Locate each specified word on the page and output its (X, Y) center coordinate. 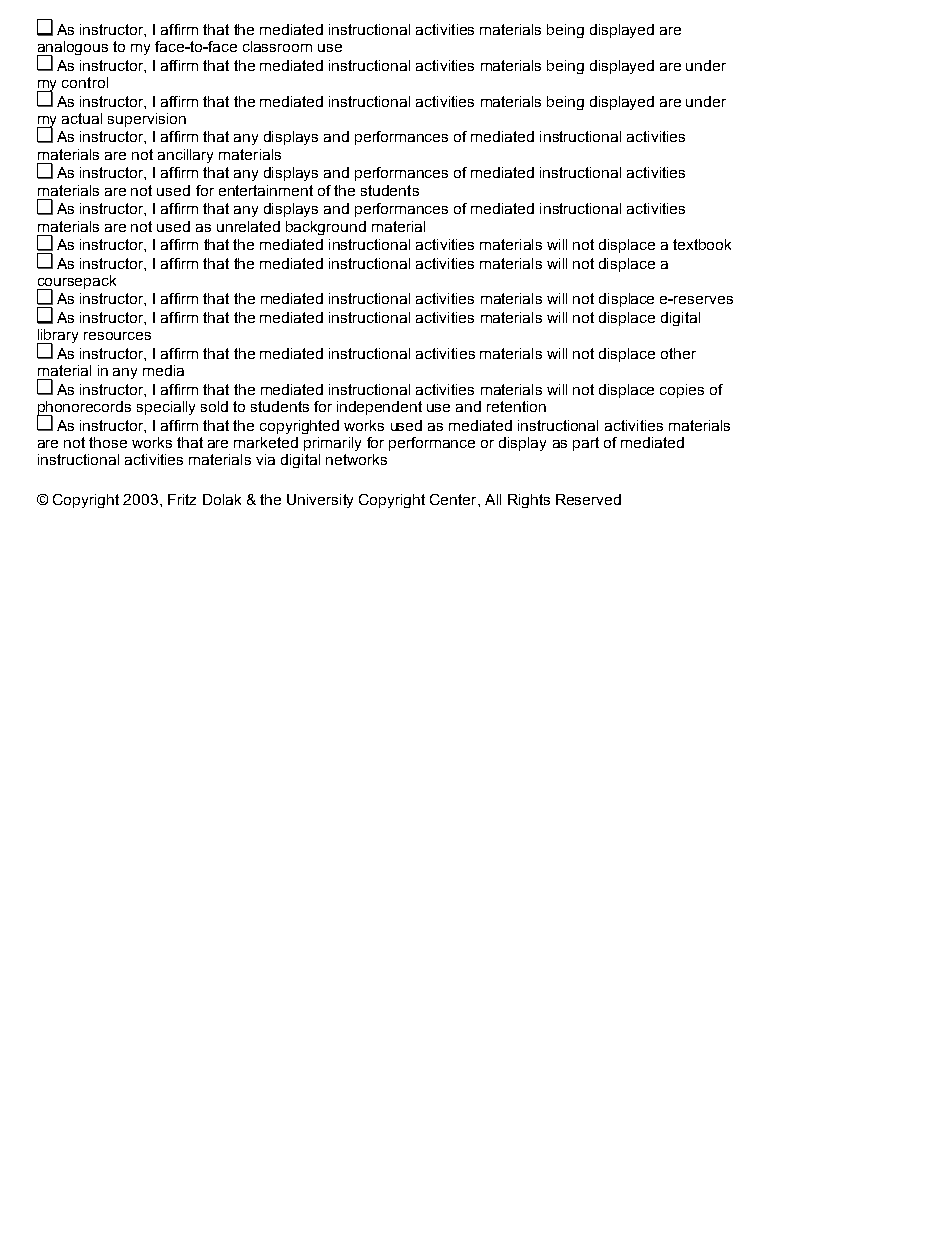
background (326, 228)
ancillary (185, 156)
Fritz (182, 499)
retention (516, 406)
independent (379, 408)
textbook (702, 244)
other (678, 353)
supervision (147, 120)
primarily (332, 444)
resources (117, 336)
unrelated (248, 226)
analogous (72, 49)
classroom (277, 46)
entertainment (266, 190)
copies (682, 391)
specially (166, 408)
